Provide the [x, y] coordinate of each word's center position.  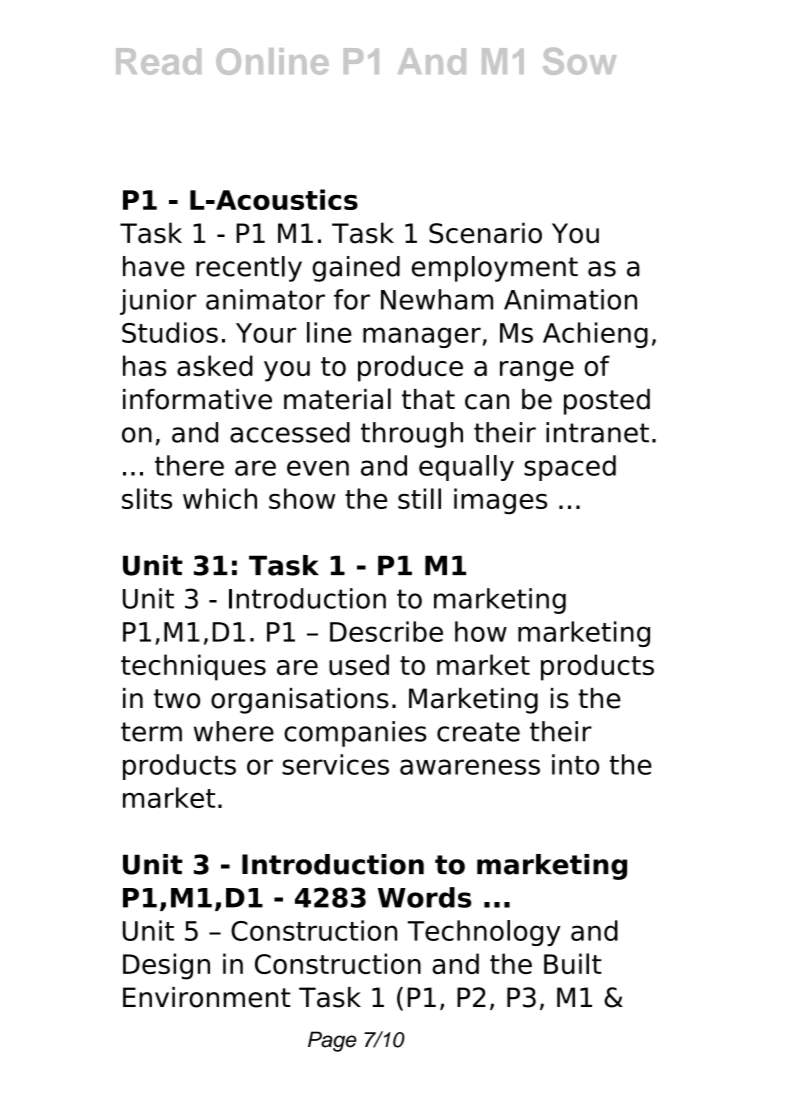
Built [573, 963]
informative [197, 399]
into [575, 764]
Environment [207, 997]
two [177, 699]
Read [158, 61]
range [537, 371]
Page [332, 1041]
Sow [580, 61]
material [337, 399]
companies [355, 734]
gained [356, 269]
